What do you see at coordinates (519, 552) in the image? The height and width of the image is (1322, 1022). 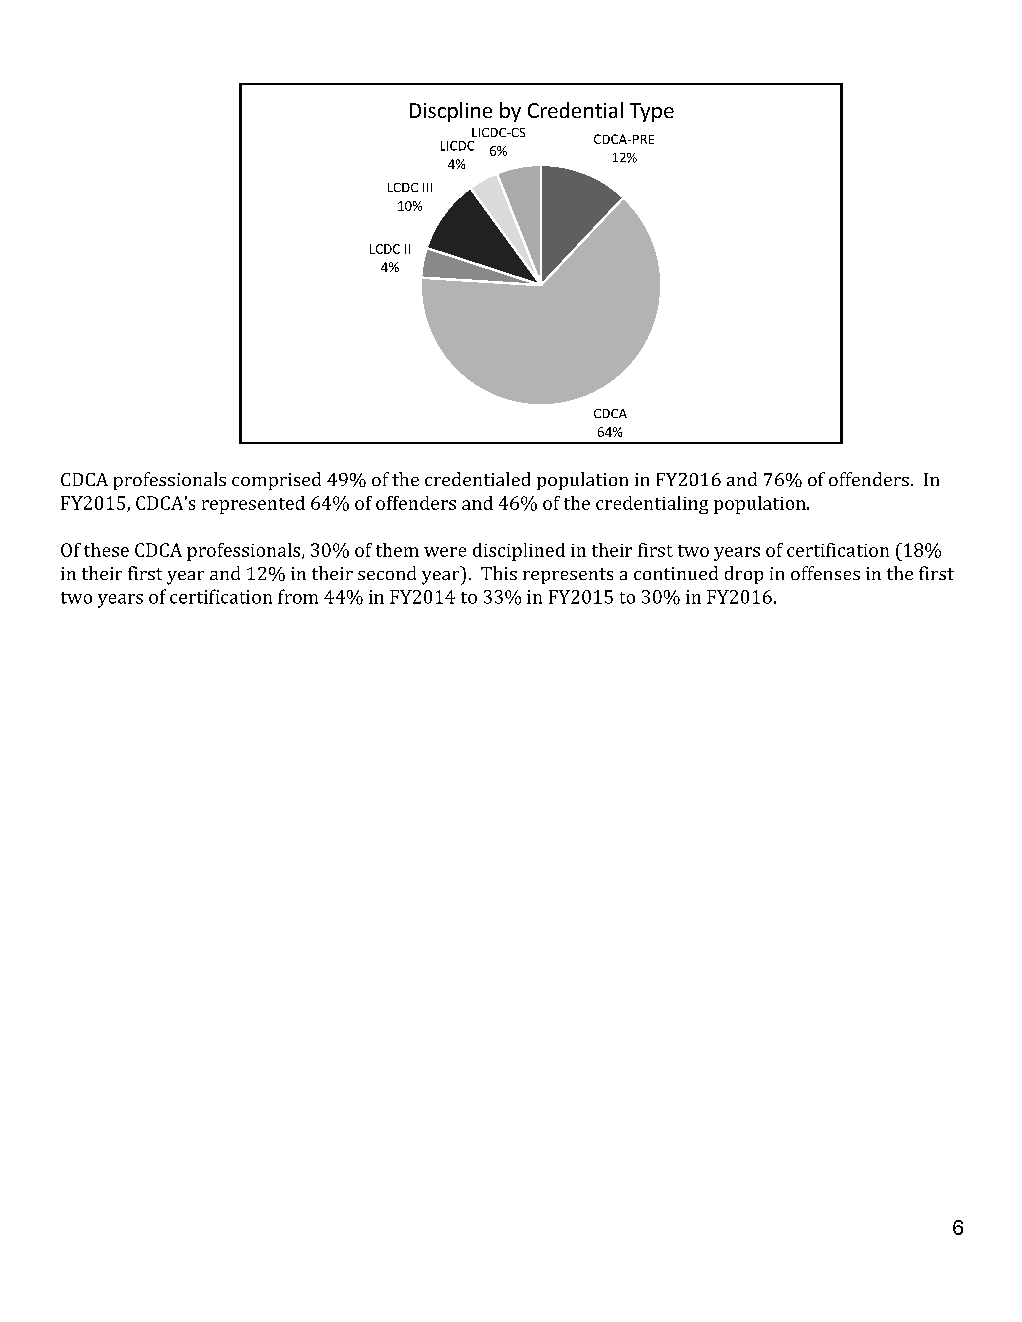 I see `disciplined` at bounding box center [519, 552].
